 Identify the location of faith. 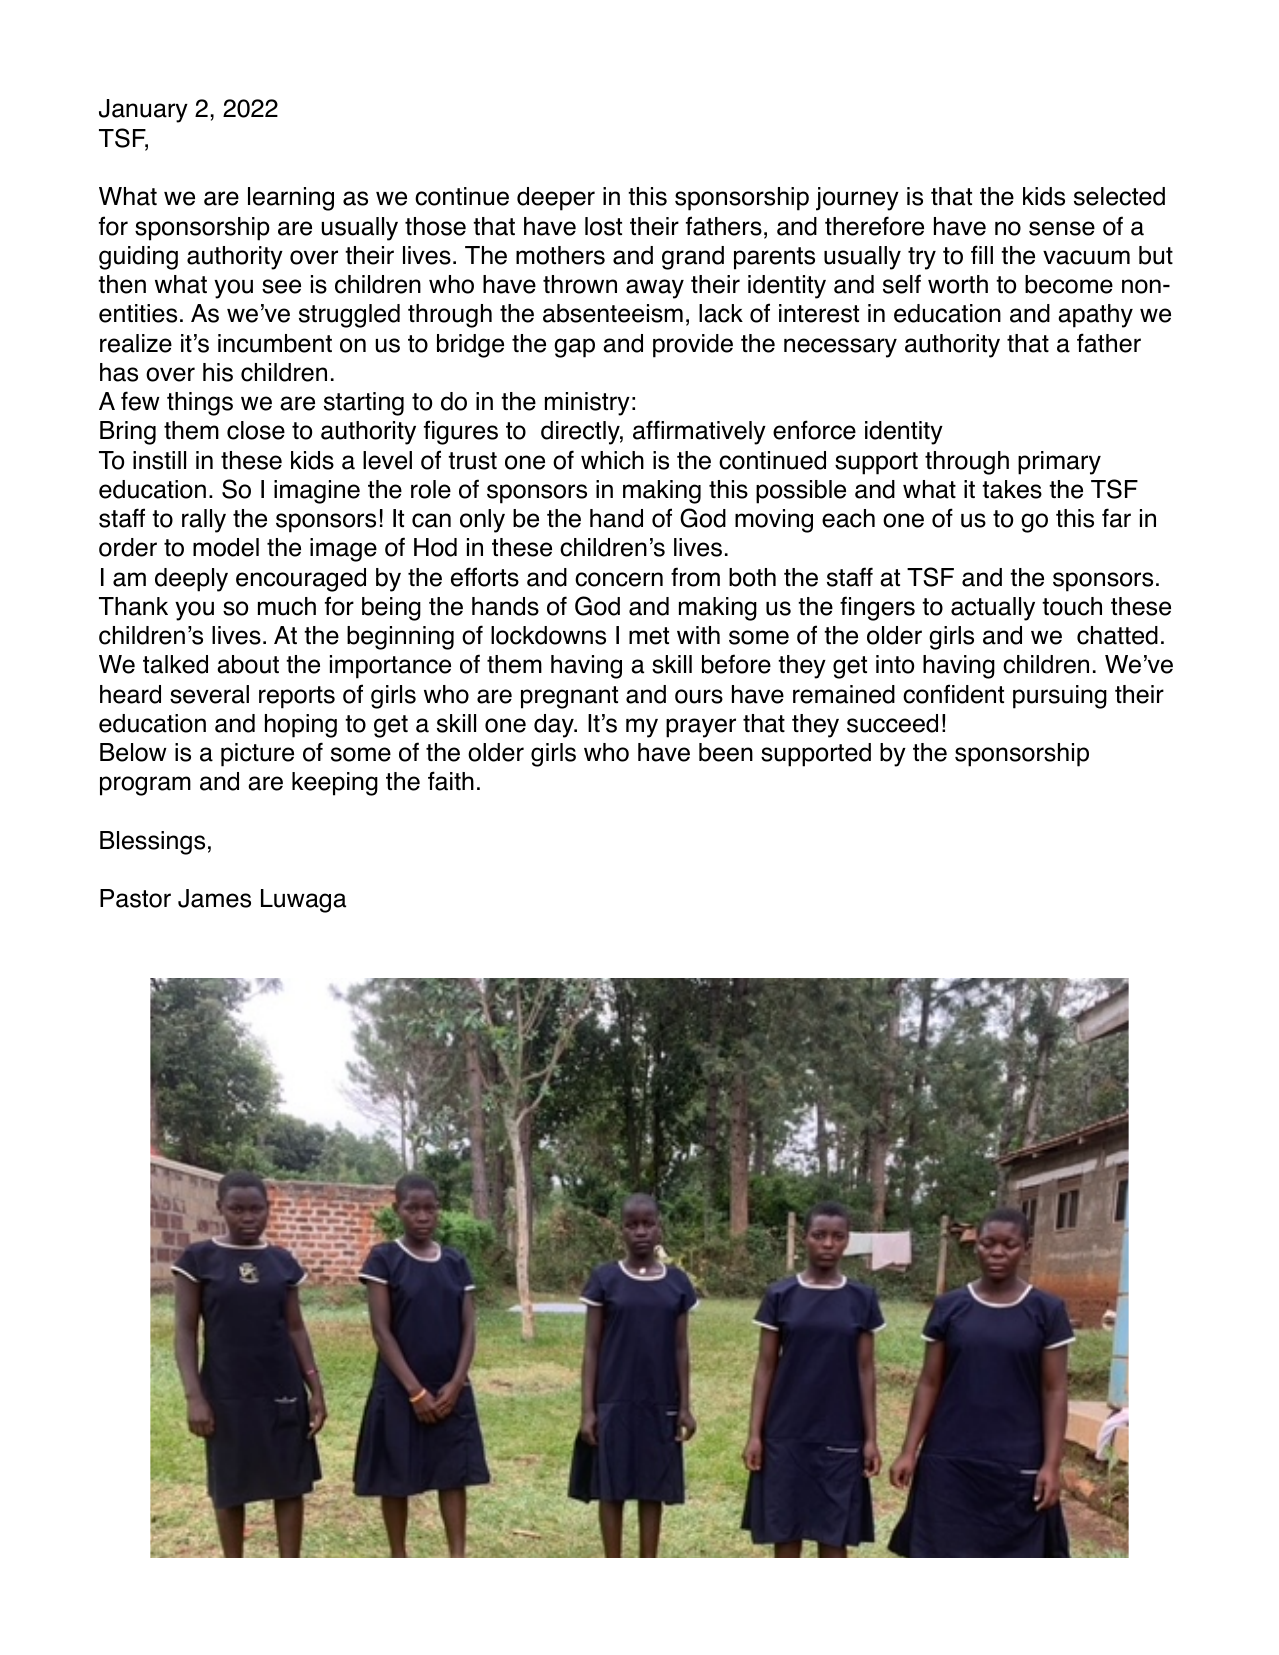
(451, 781).
